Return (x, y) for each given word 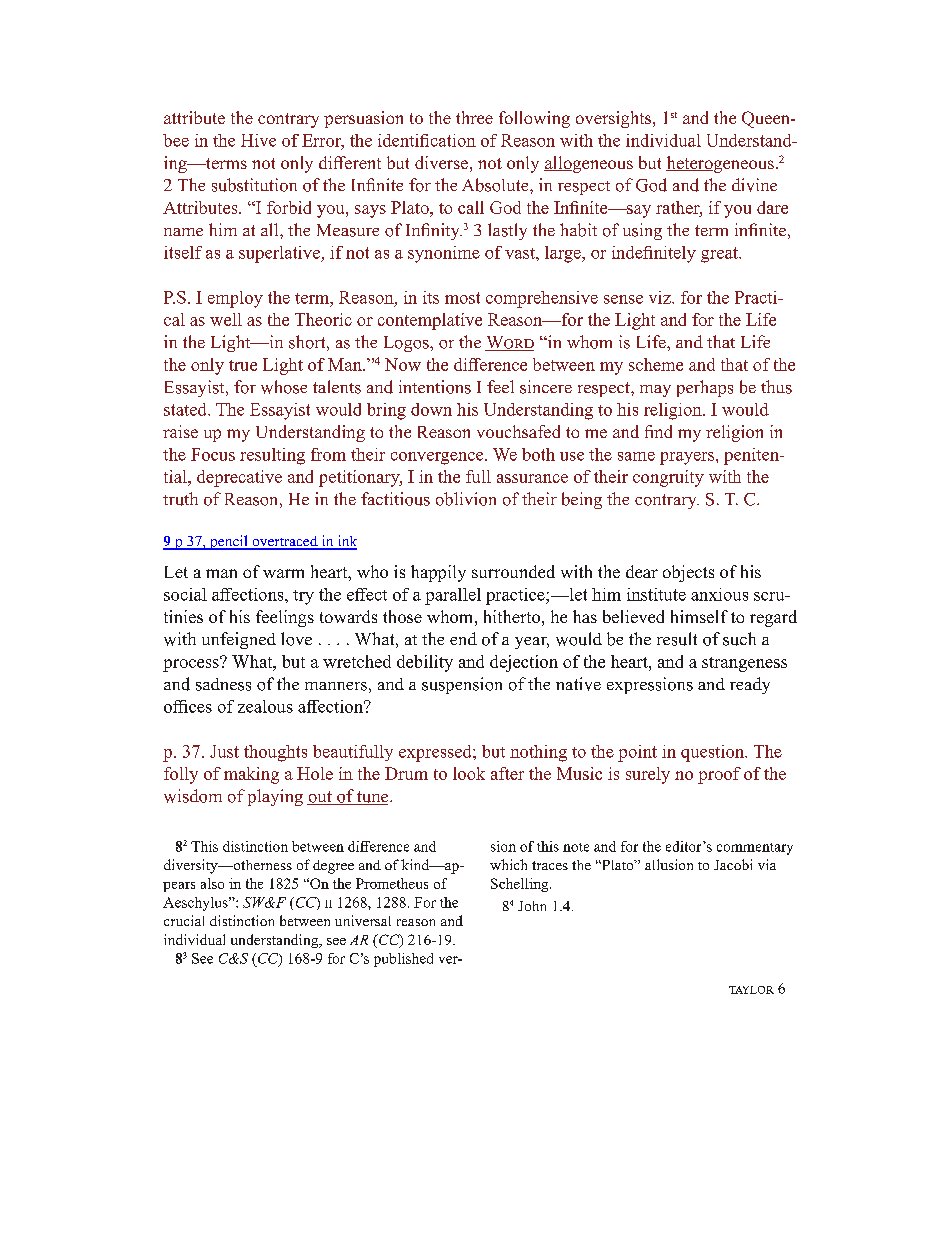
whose (284, 387)
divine (754, 185)
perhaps (705, 388)
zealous (265, 706)
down (431, 409)
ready (750, 685)
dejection (524, 663)
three (474, 117)
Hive (258, 140)
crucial (184, 920)
